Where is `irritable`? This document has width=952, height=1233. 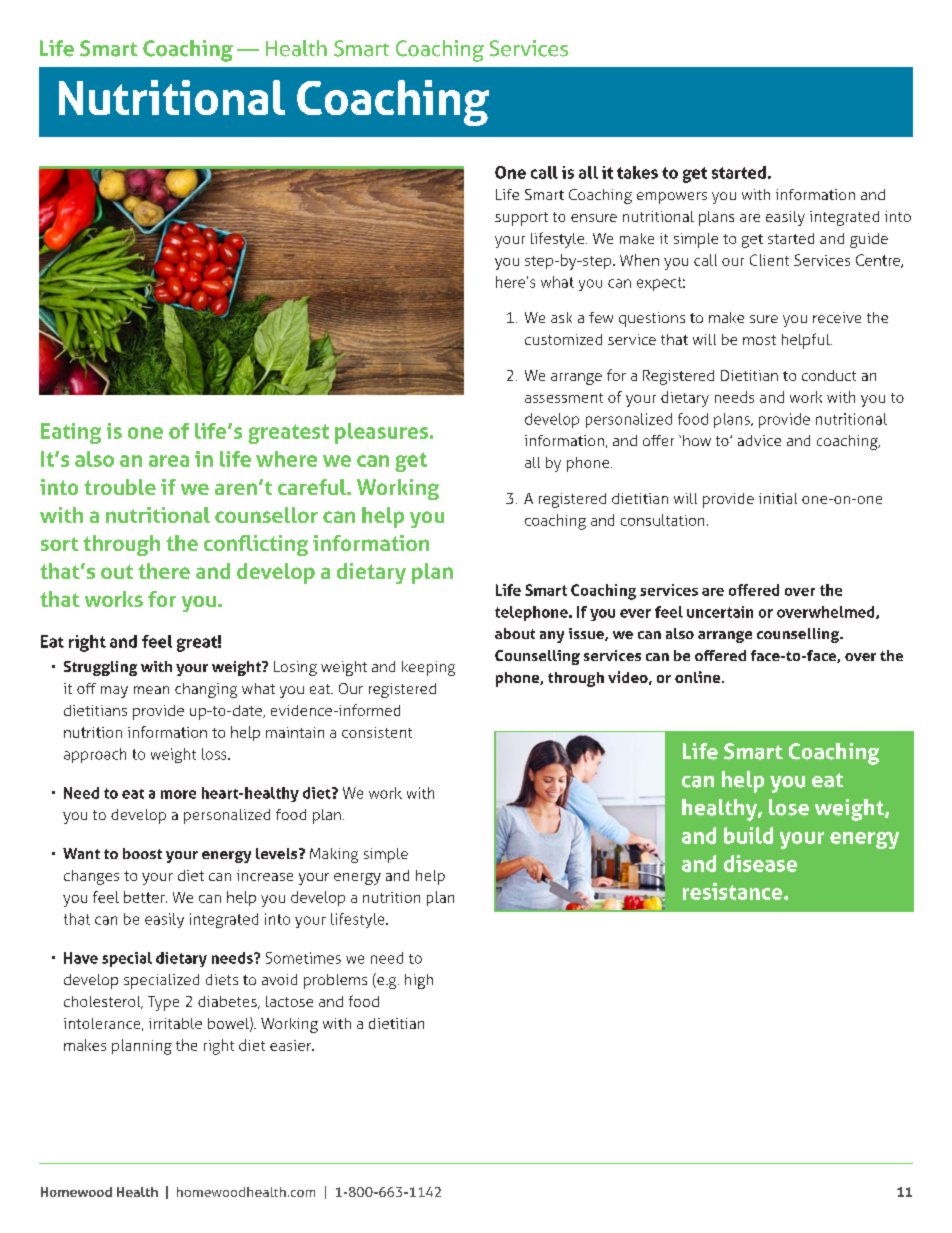 irritable is located at coordinates (175, 1023).
